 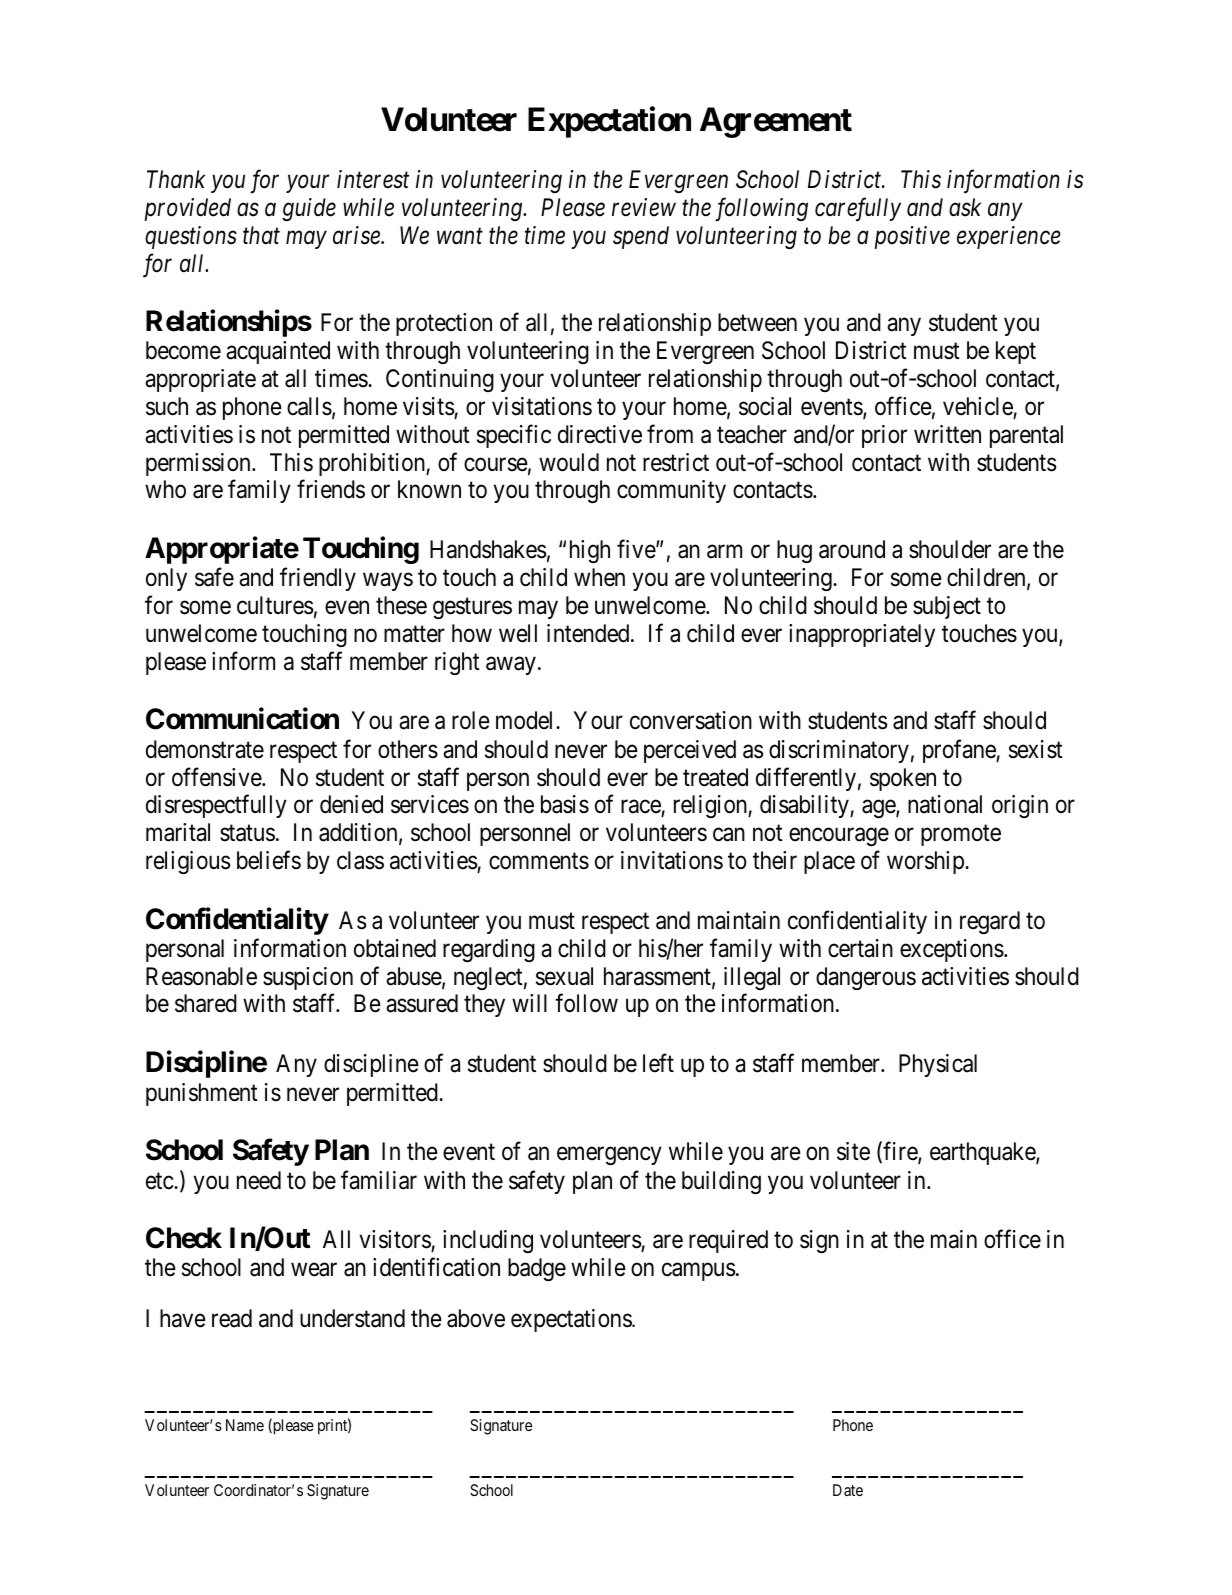 I want to click on calls, so click(x=309, y=406).
